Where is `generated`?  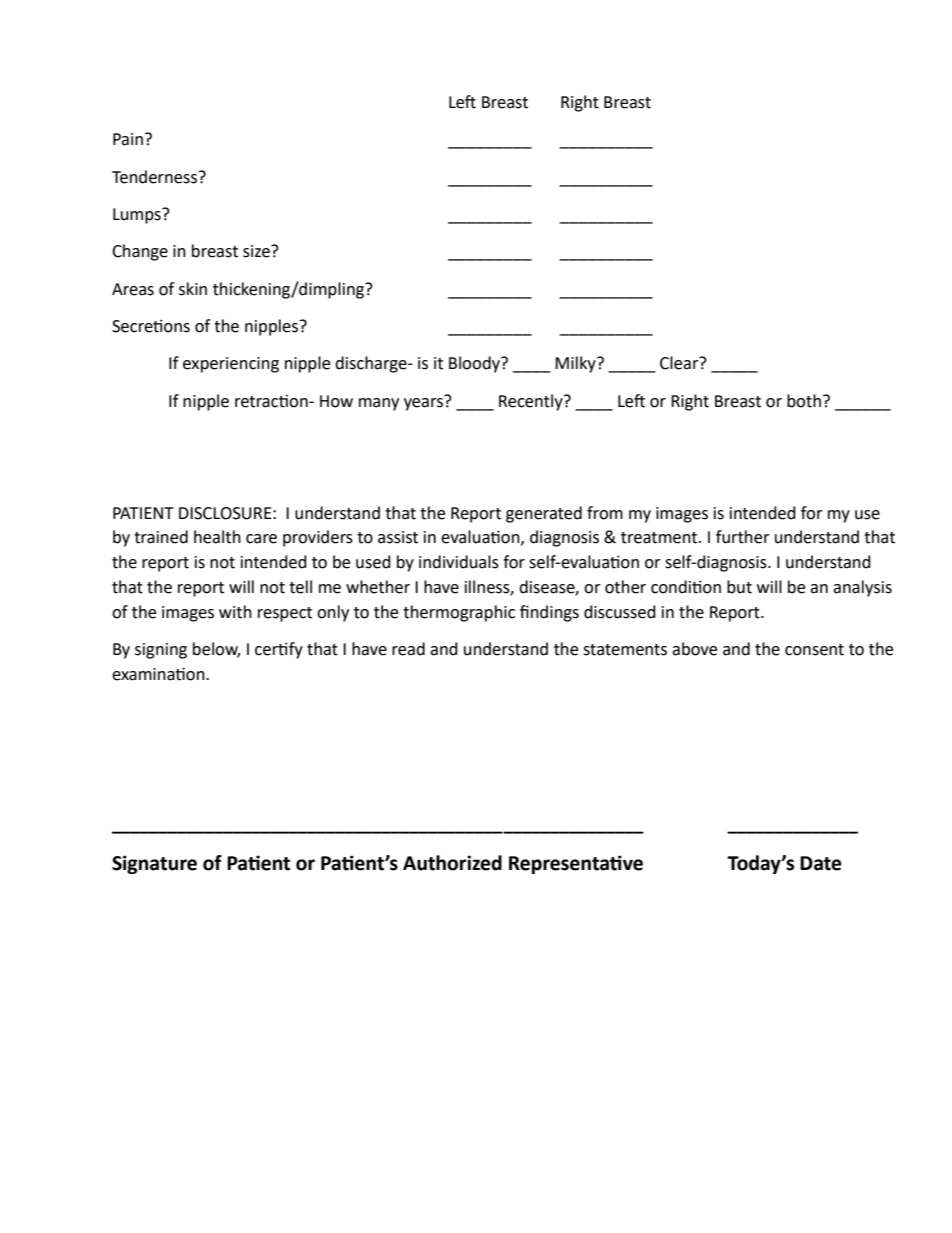 generated is located at coordinates (544, 514).
